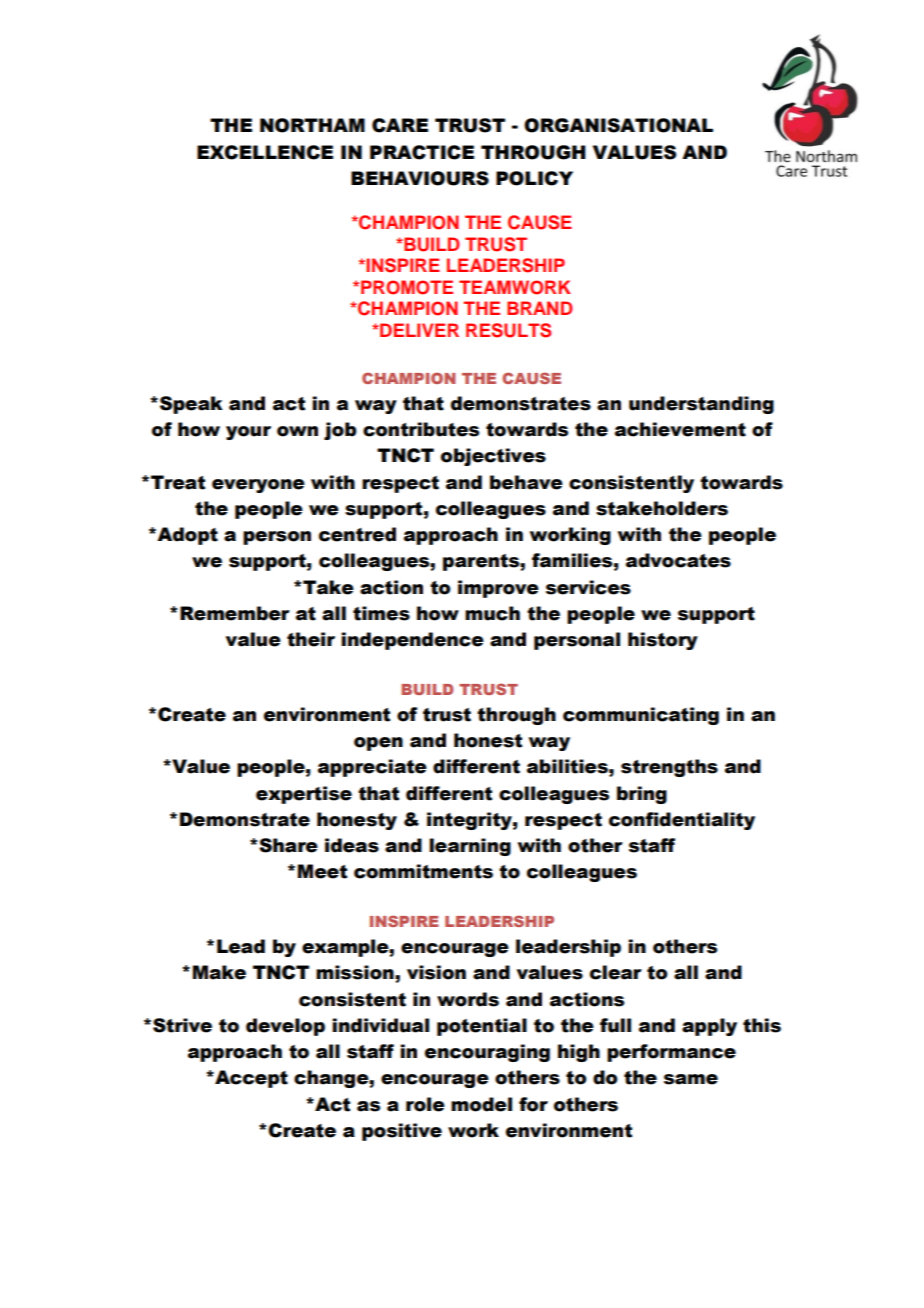 The width and height of the screenshot is (924, 1308). Describe the element at coordinates (219, 972) in the screenshot. I see `Make` at that location.
